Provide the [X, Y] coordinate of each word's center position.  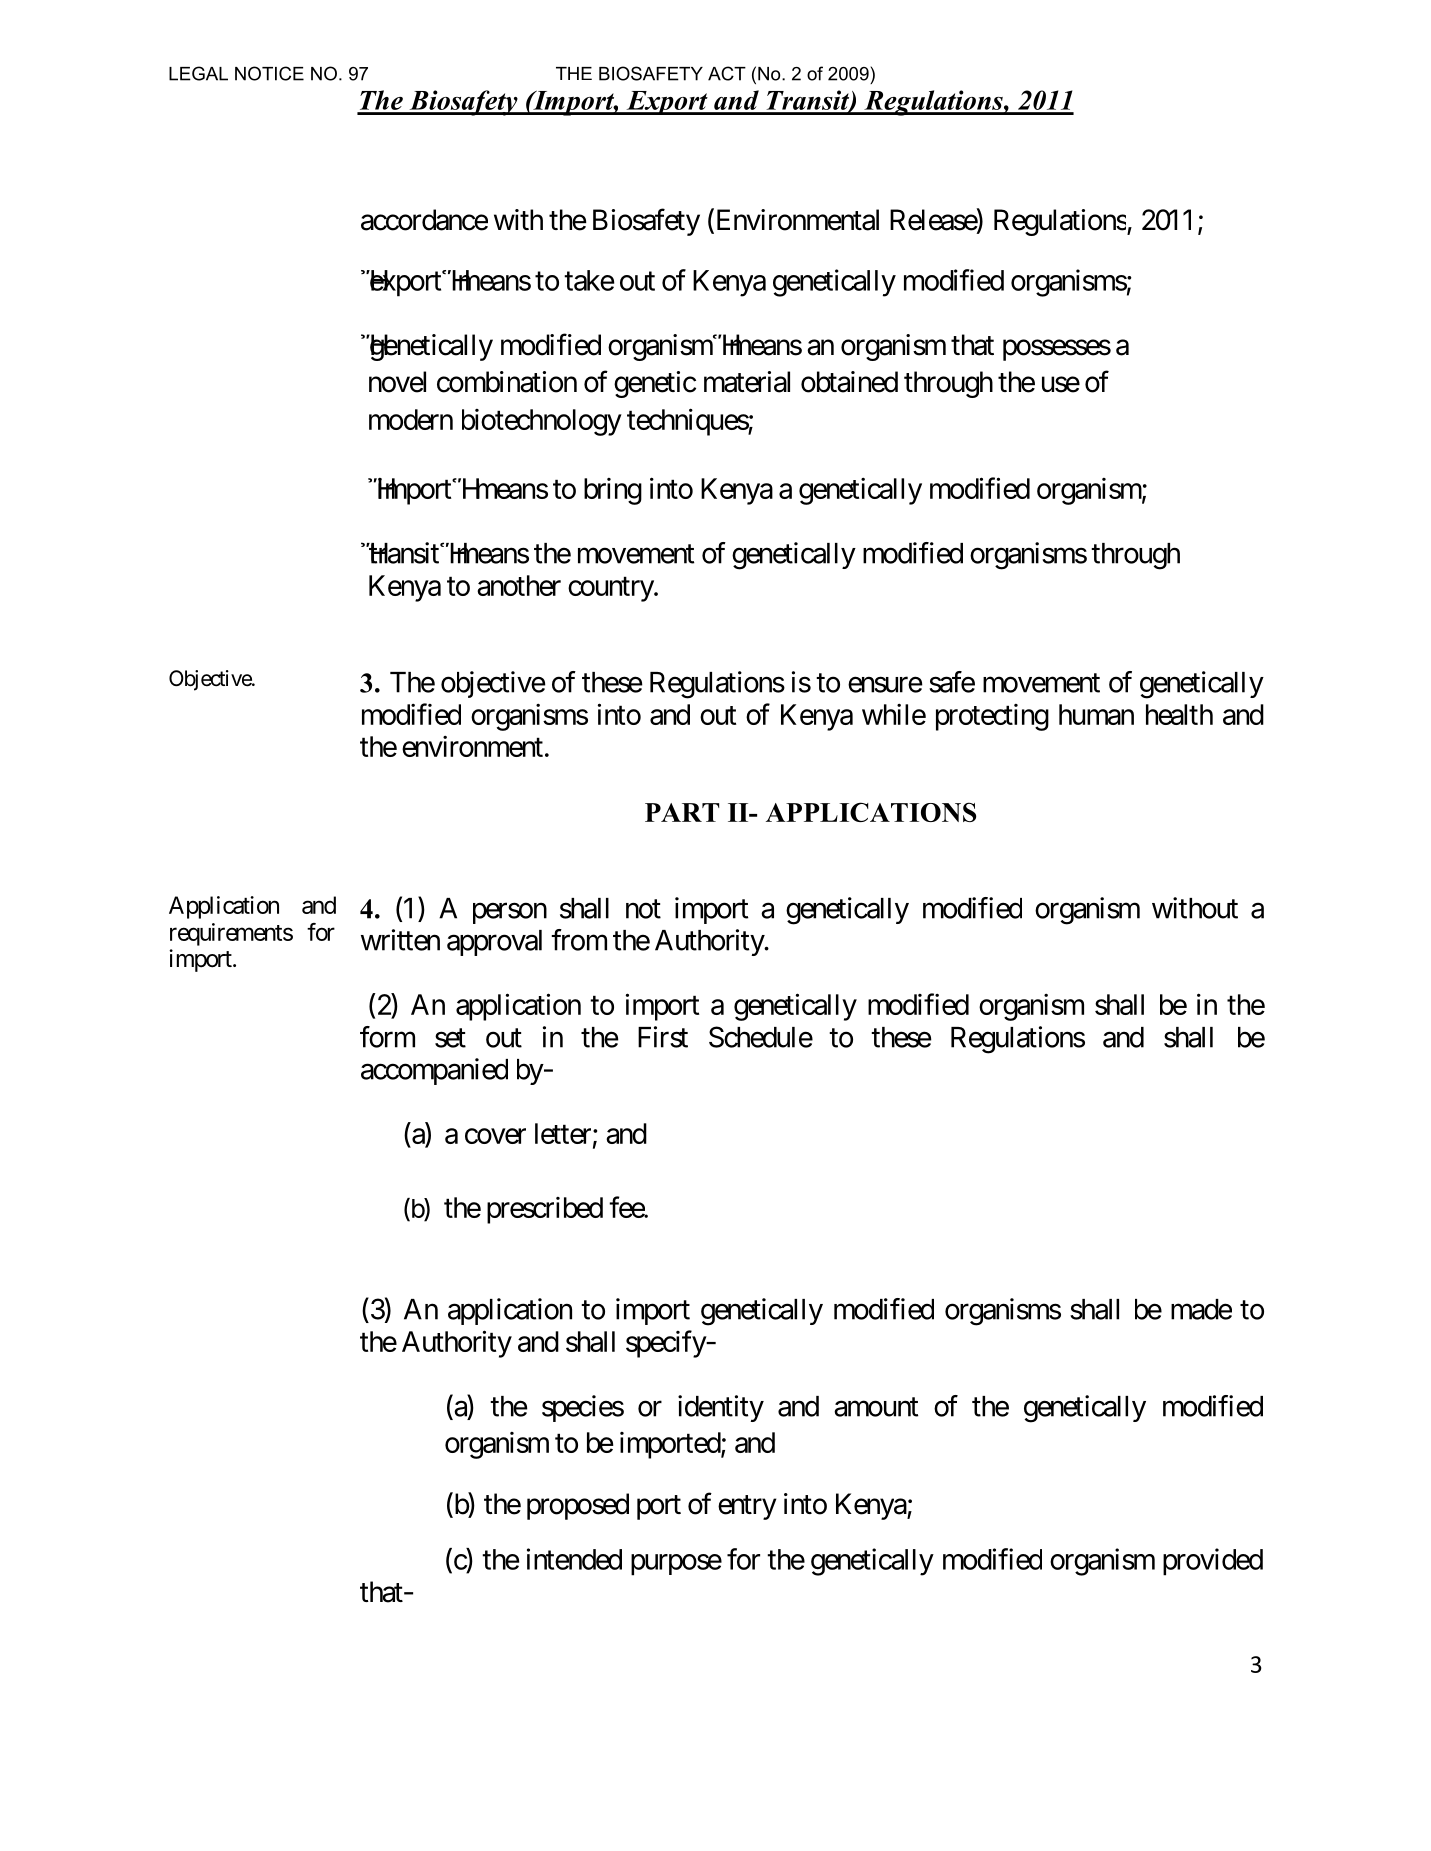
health [1179, 714]
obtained [849, 382]
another [519, 585]
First [663, 1037]
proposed [578, 1506]
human [1096, 714]
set [450, 1038]
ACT [727, 73]
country [611, 589]
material [747, 382]
